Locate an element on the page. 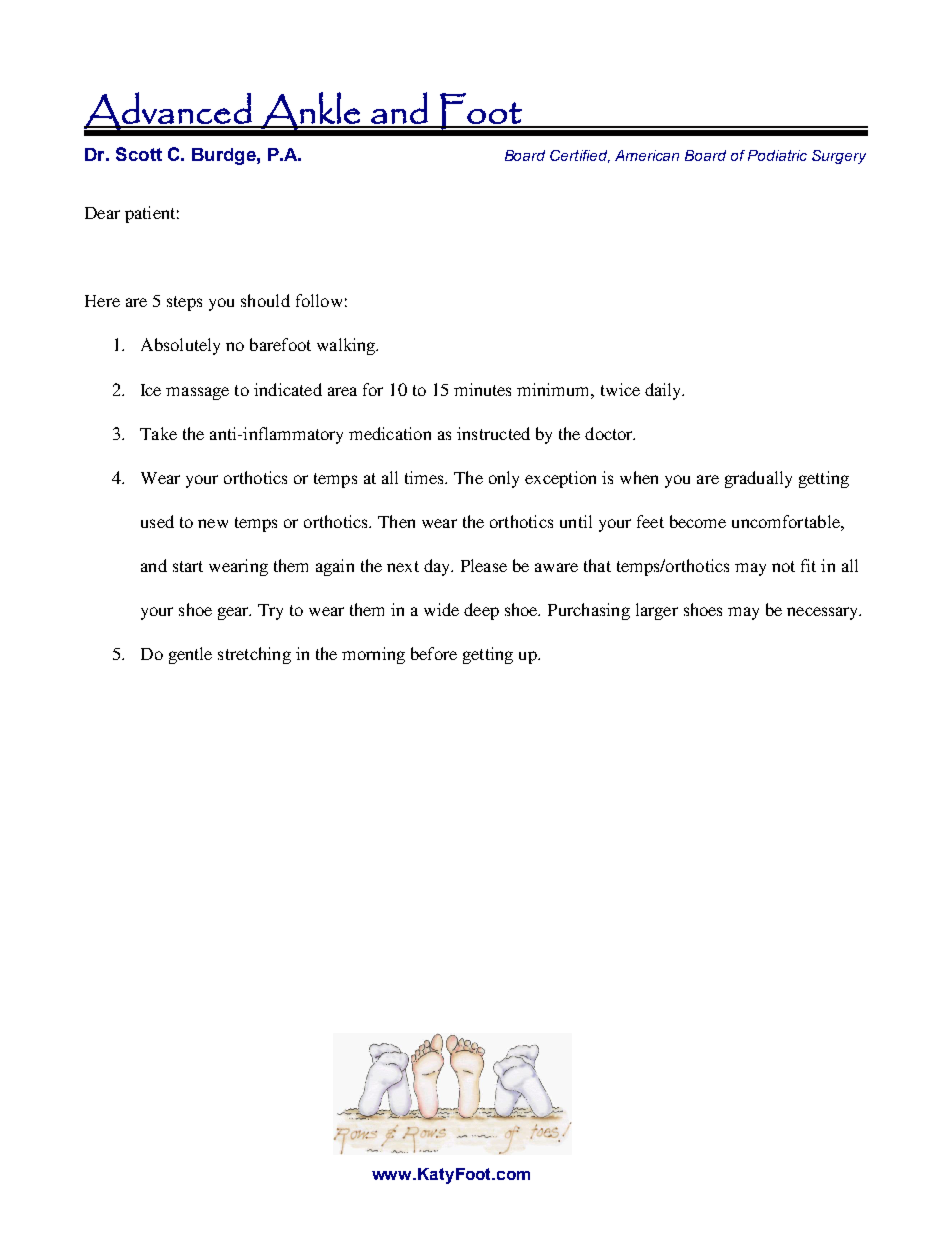 This document has height=1233, width=952. Scott is located at coordinates (139, 154).
